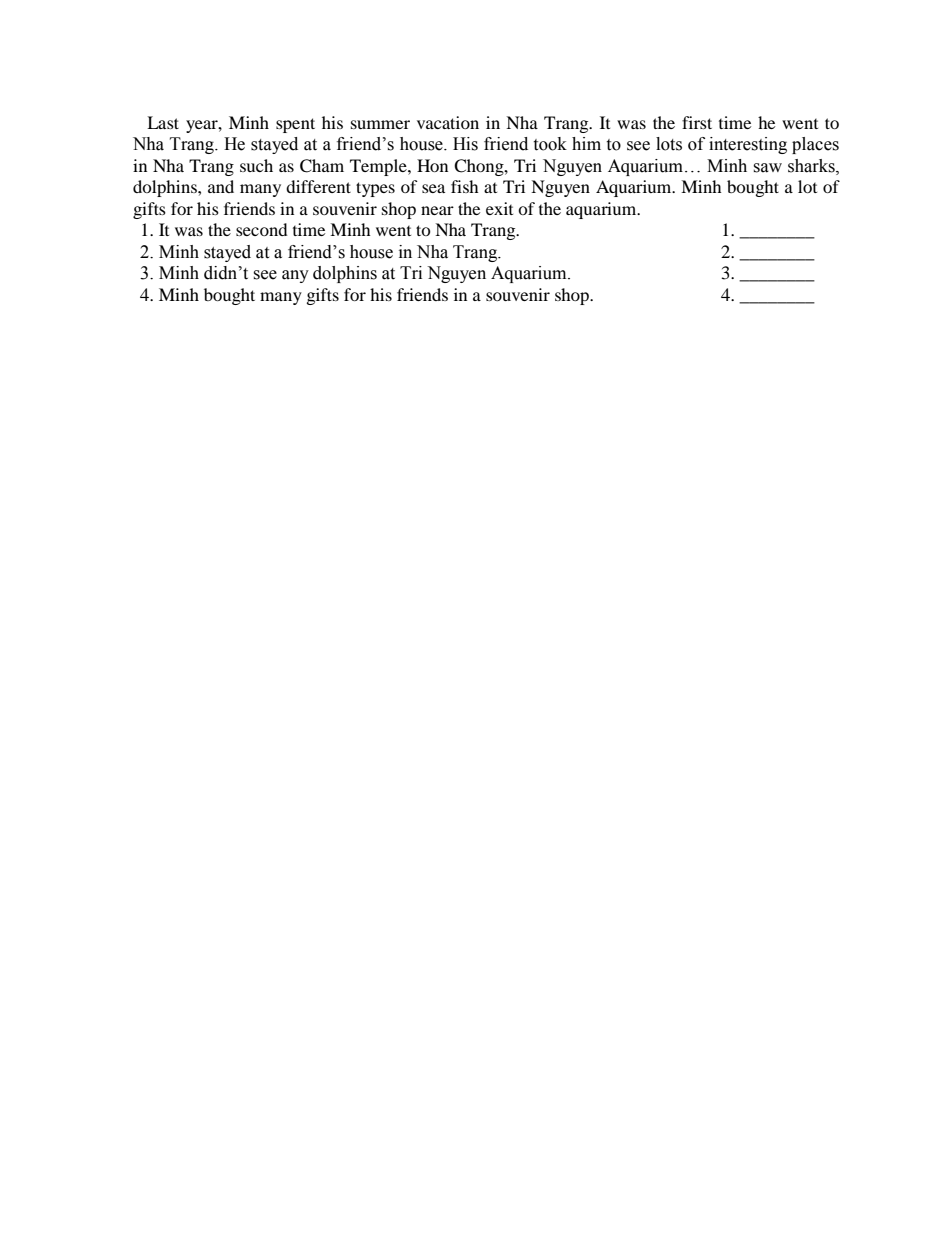  I want to click on Temple, so click(379, 167).
